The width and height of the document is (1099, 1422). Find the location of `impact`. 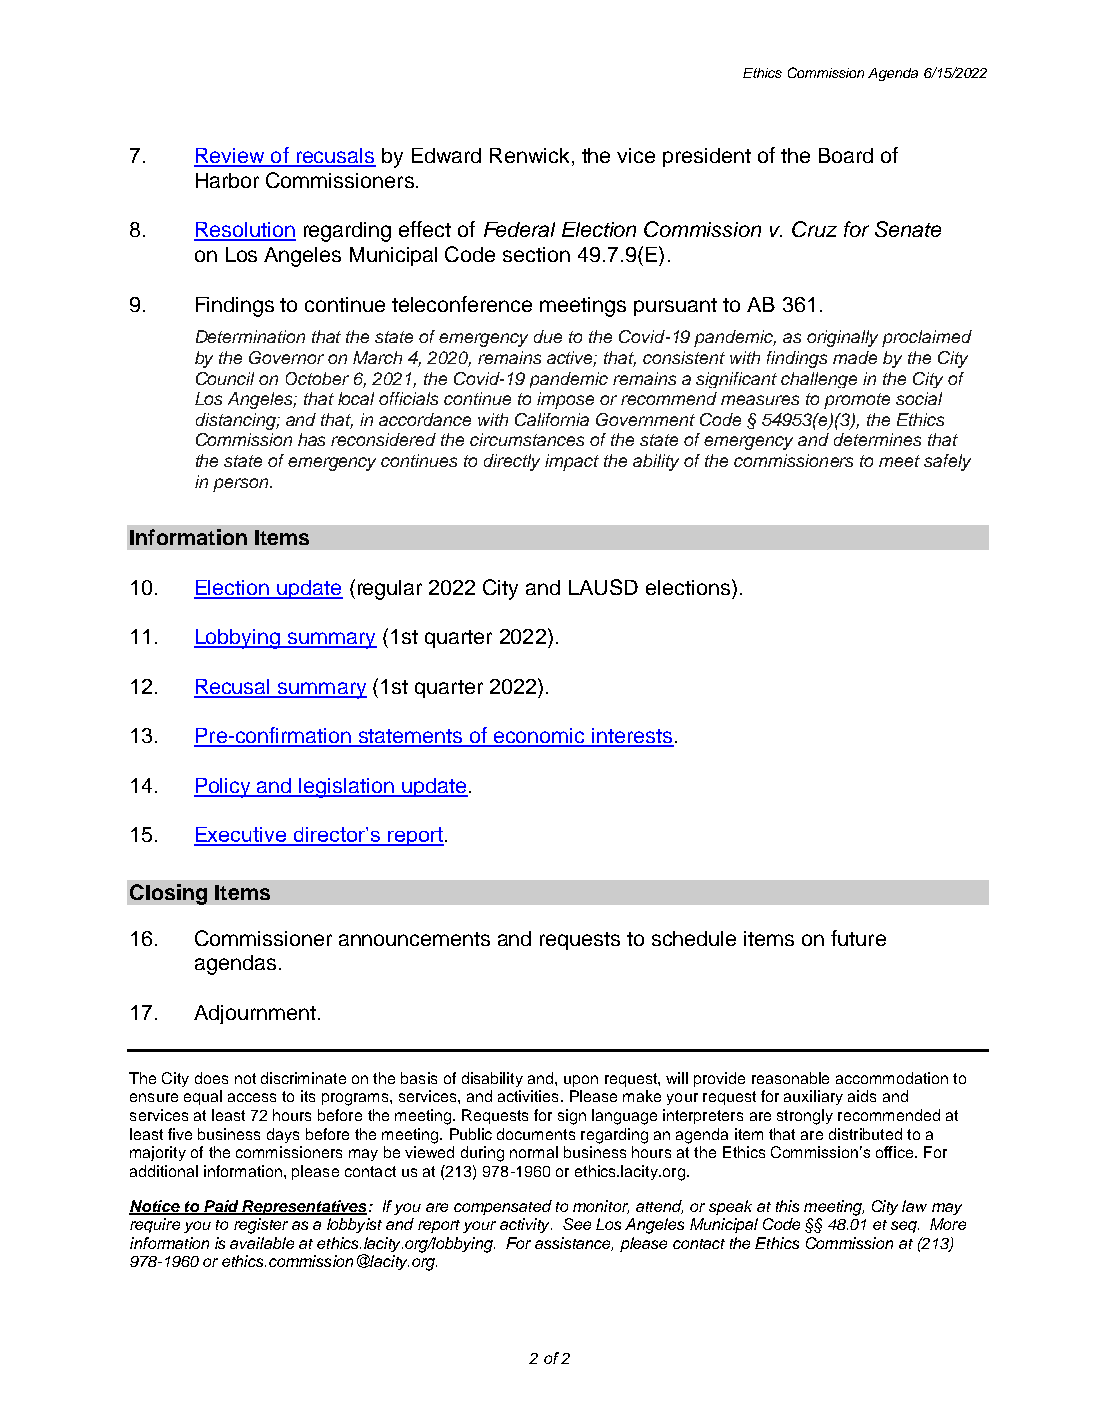

impact is located at coordinates (572, 462).
